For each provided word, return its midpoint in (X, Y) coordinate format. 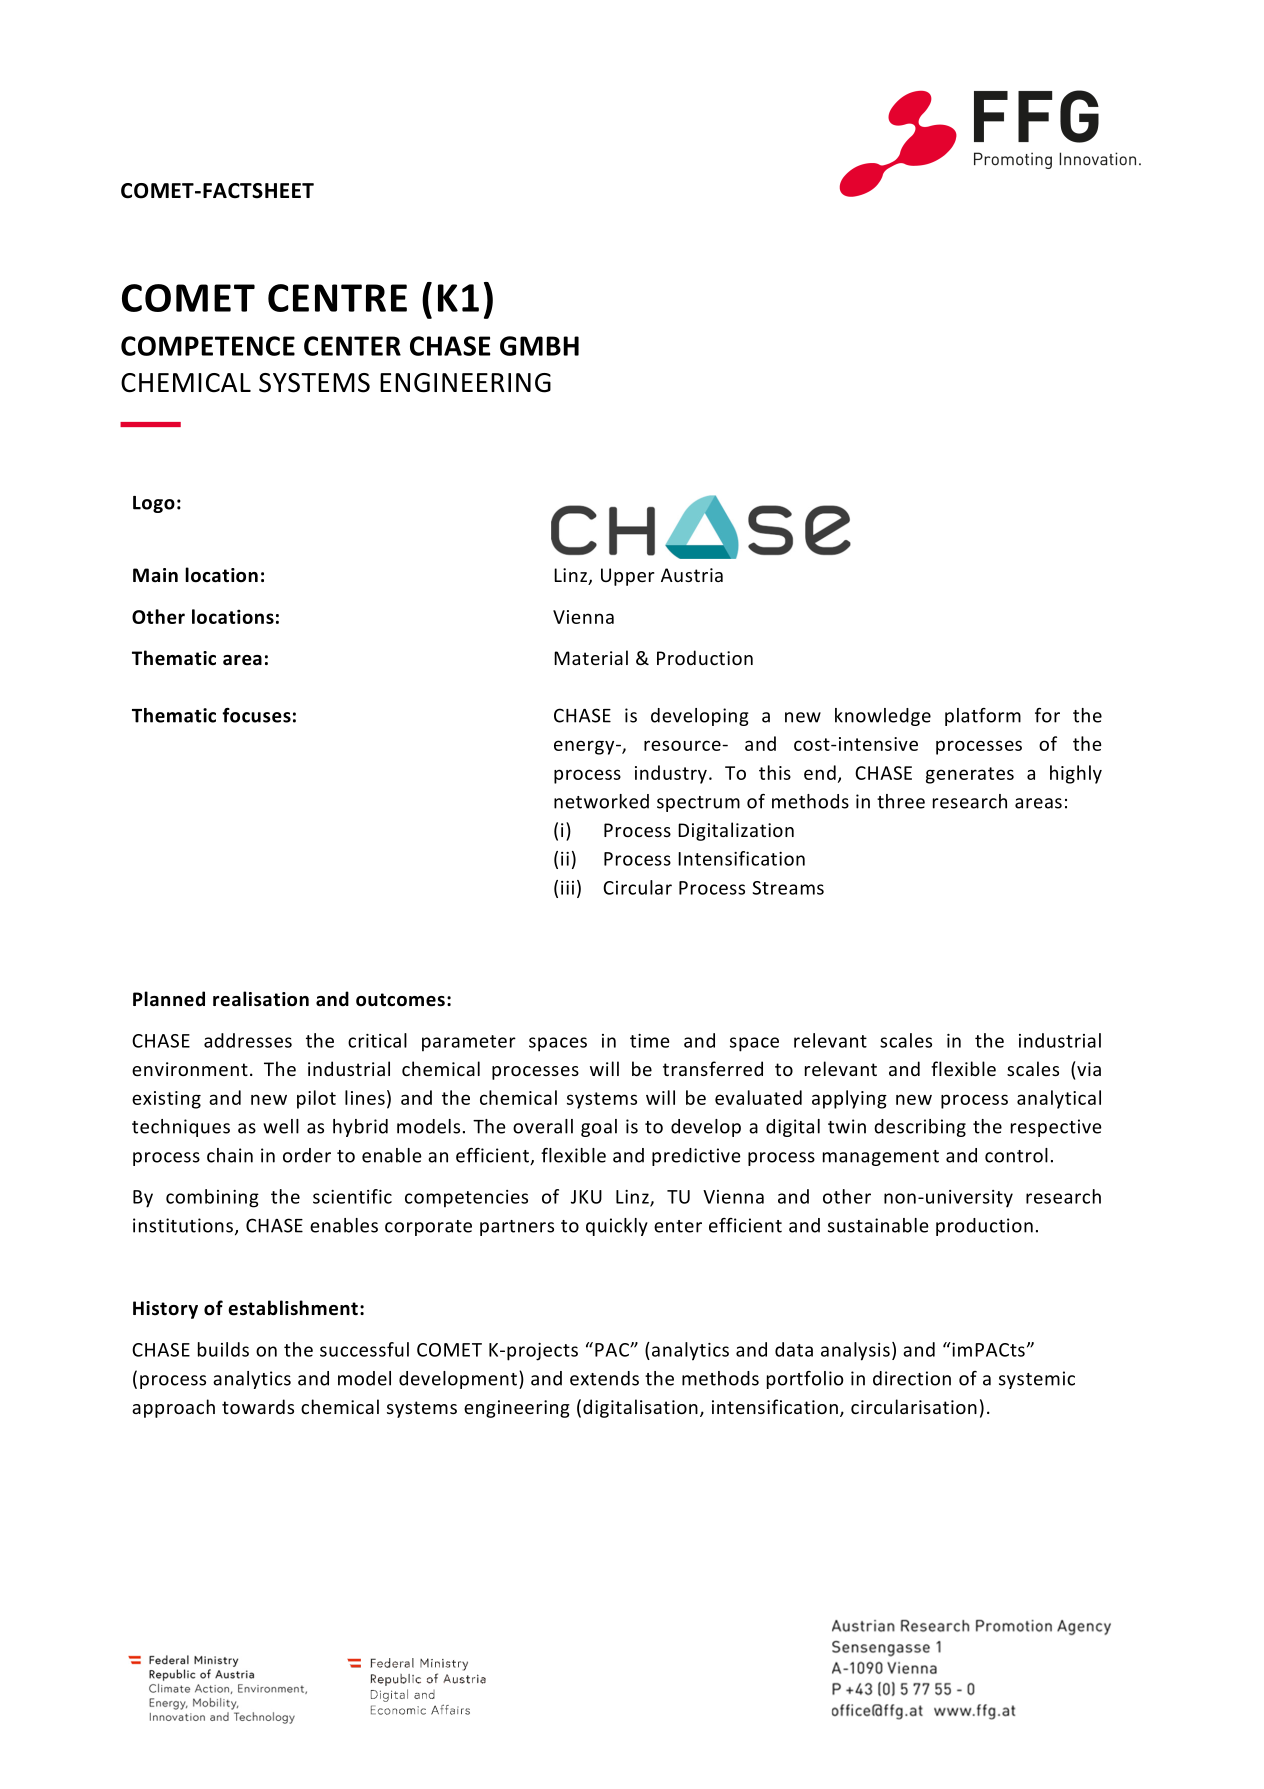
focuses (256, 715)
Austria (692, 575)
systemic (1037, 1380)
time (650, 1041)
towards (258, 1406)
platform (983, 717)
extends (604, 1378)
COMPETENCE (208, 346)
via (1088, 1068)
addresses (248, 1040)
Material (591, 657)
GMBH (539, 346)
